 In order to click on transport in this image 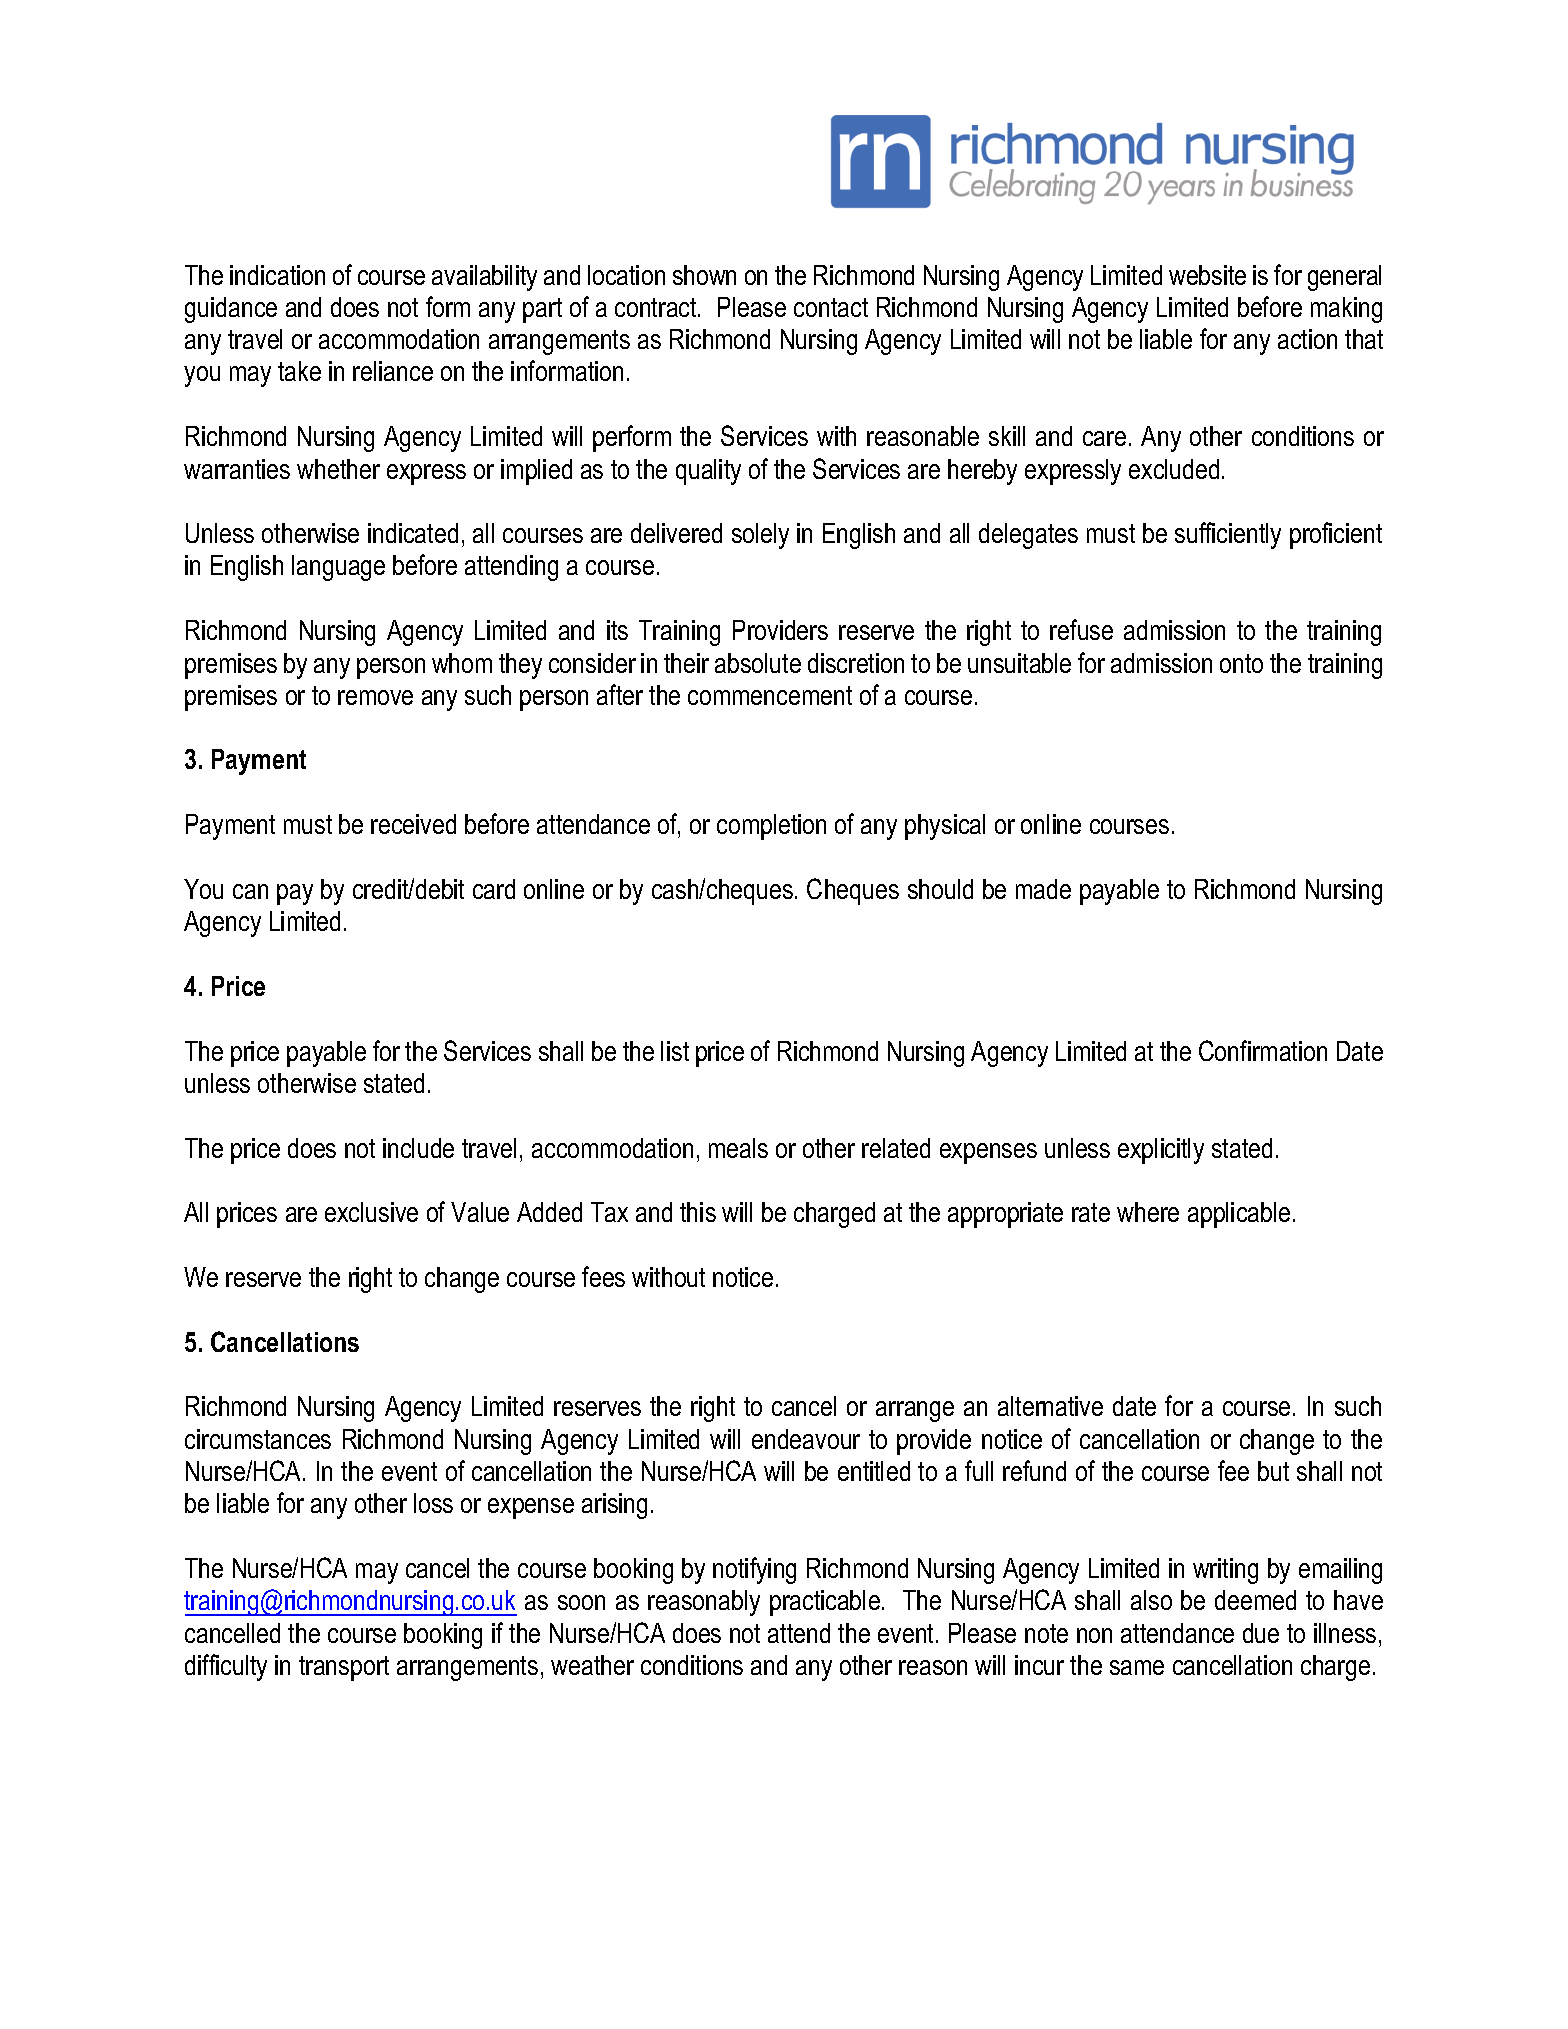, I will do `click(344, 1668)`.
